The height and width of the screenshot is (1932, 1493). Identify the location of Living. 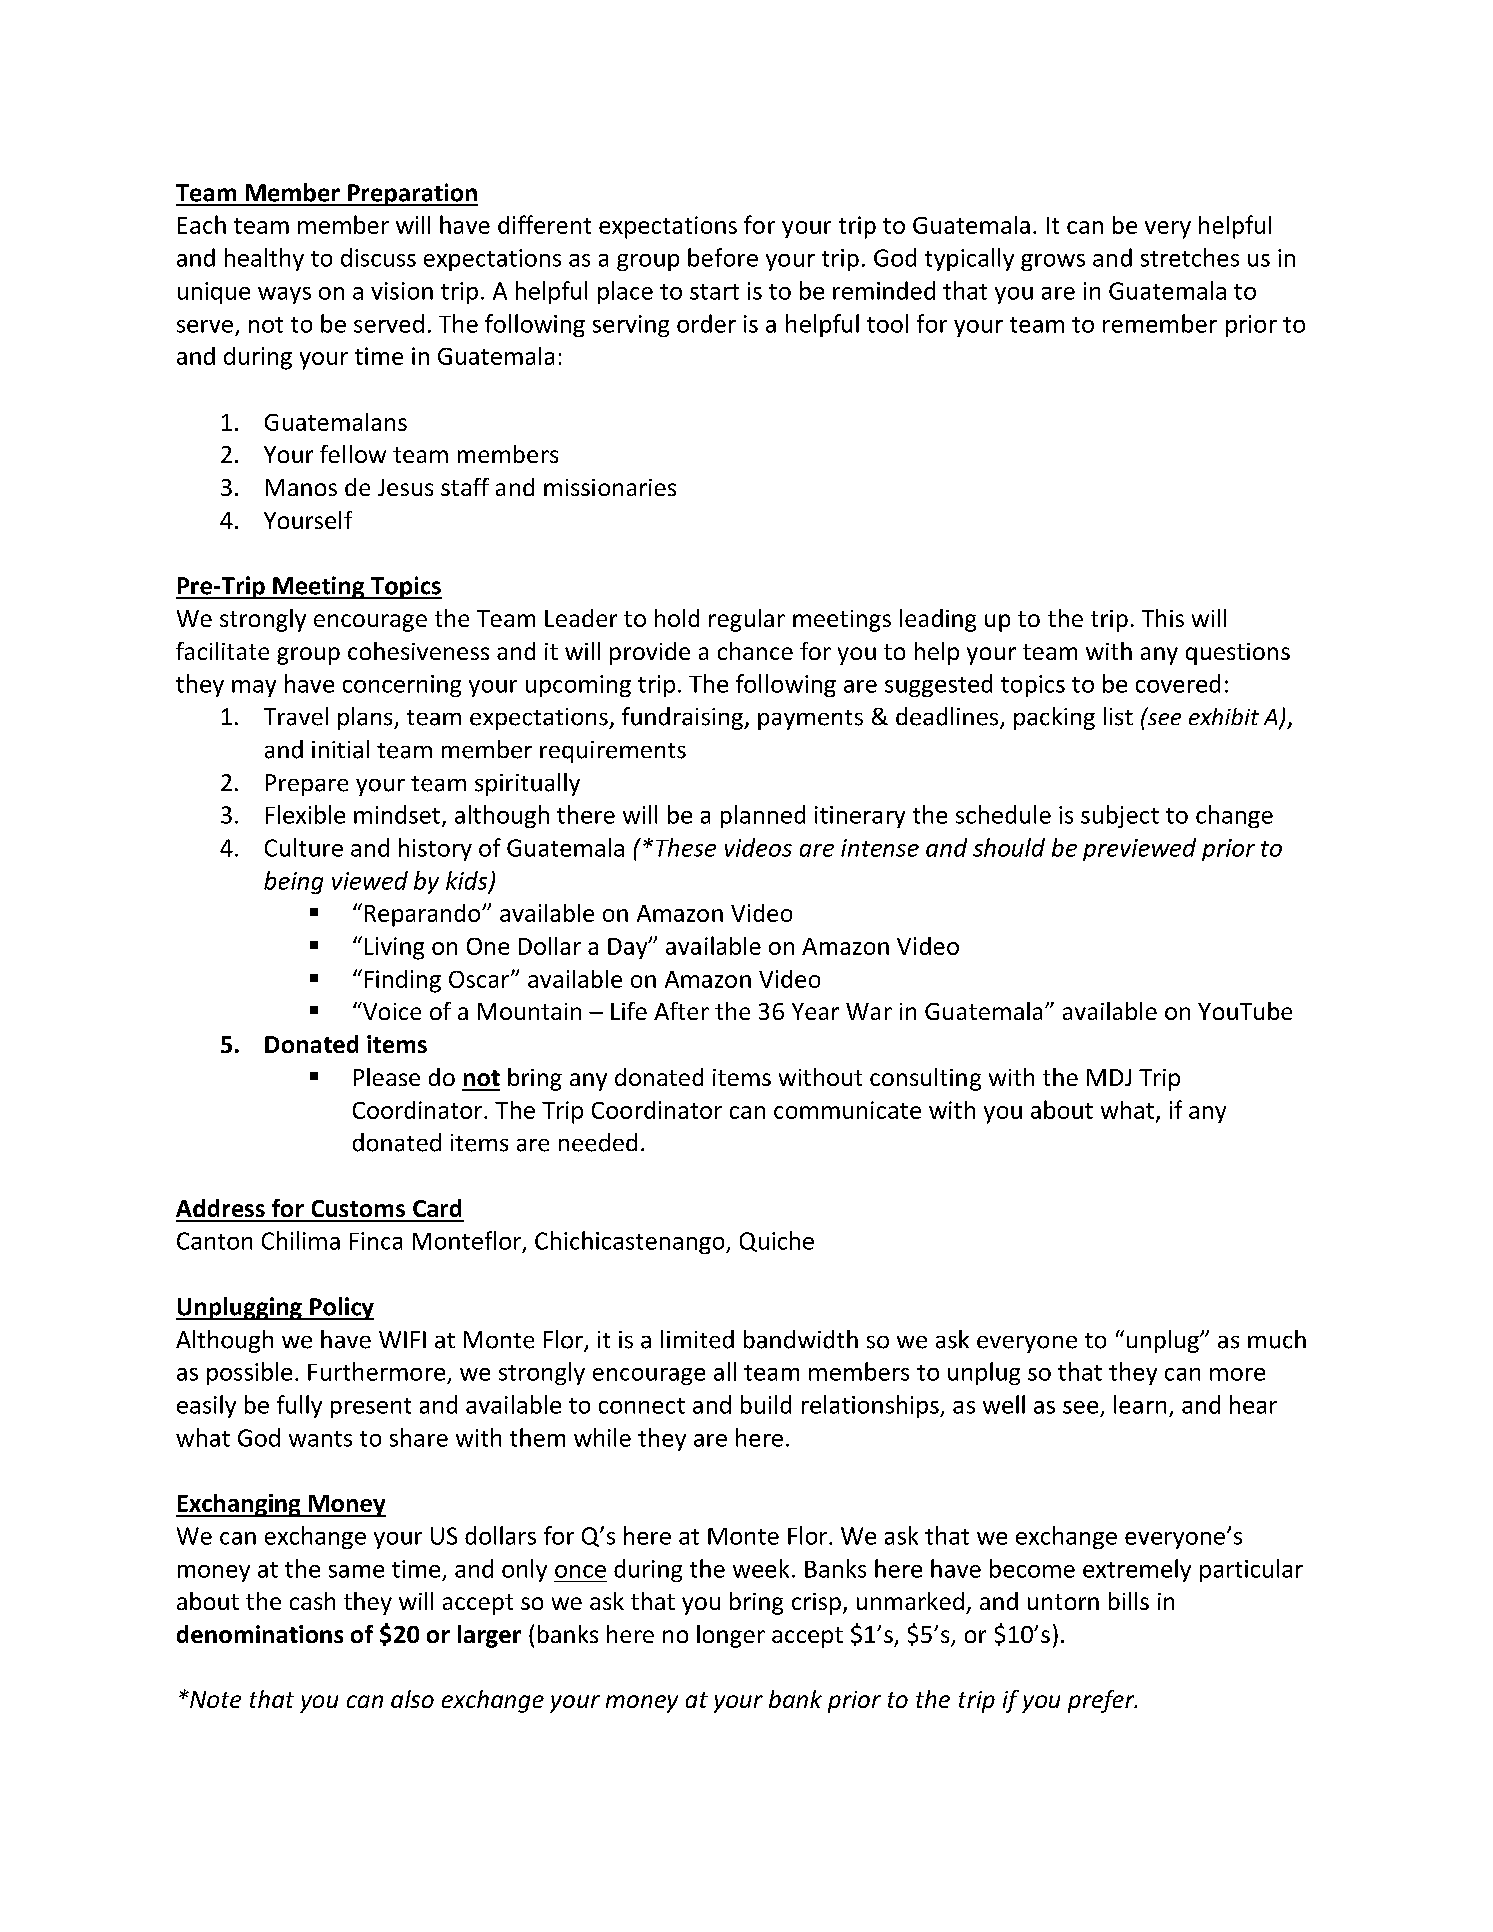
(394, 948).
